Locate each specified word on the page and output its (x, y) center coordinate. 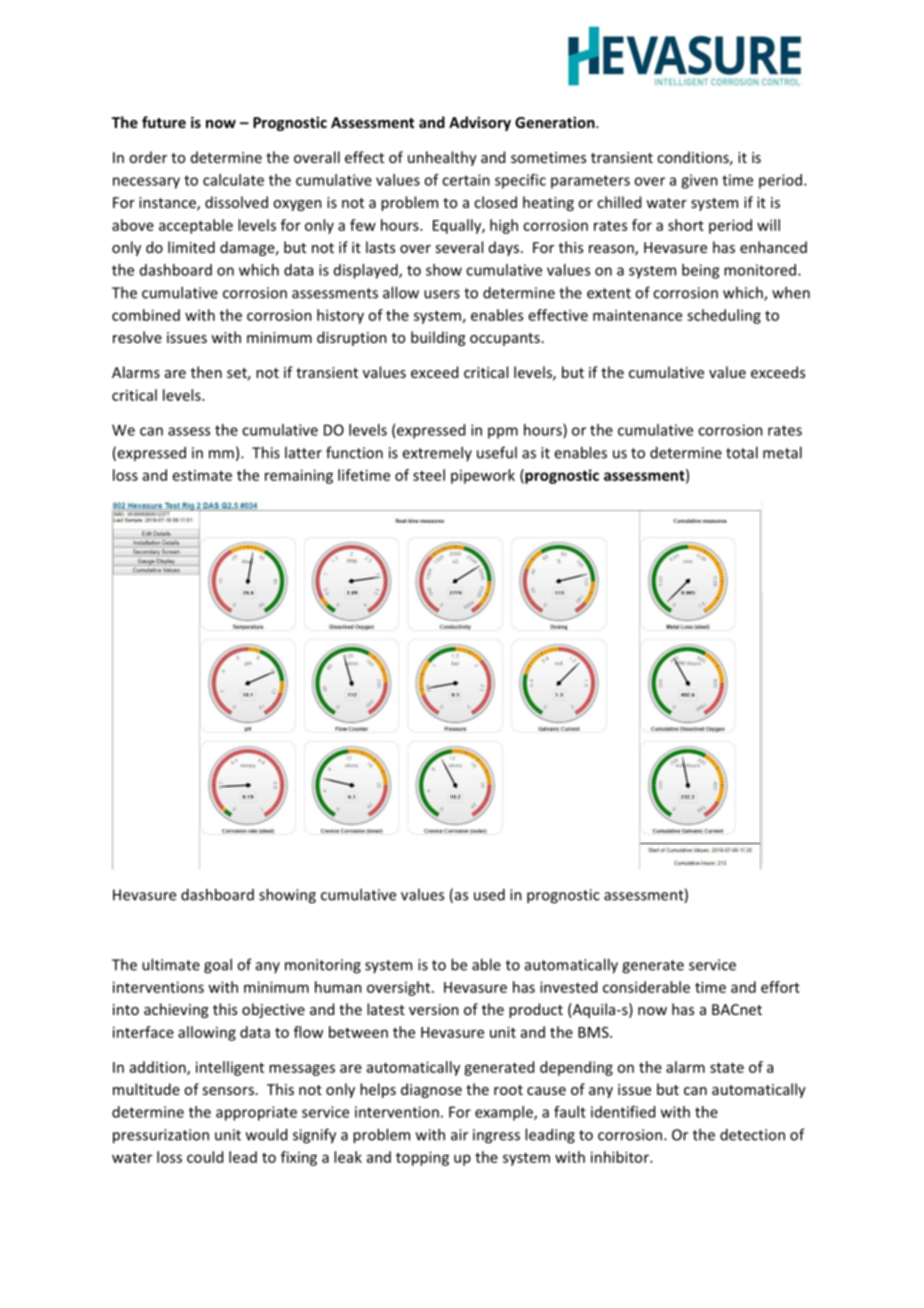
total (742, 452)
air (459, 1135)
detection (752, 1134)
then (206, 372)
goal (218, 966)
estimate (202, 475)
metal (782, 452)
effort (780, 987)
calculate (233, 180)
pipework (483, 476)
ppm (503, 433)
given (699, 181)
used (489, 894)
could (205, 1157)
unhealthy (442, 158)
